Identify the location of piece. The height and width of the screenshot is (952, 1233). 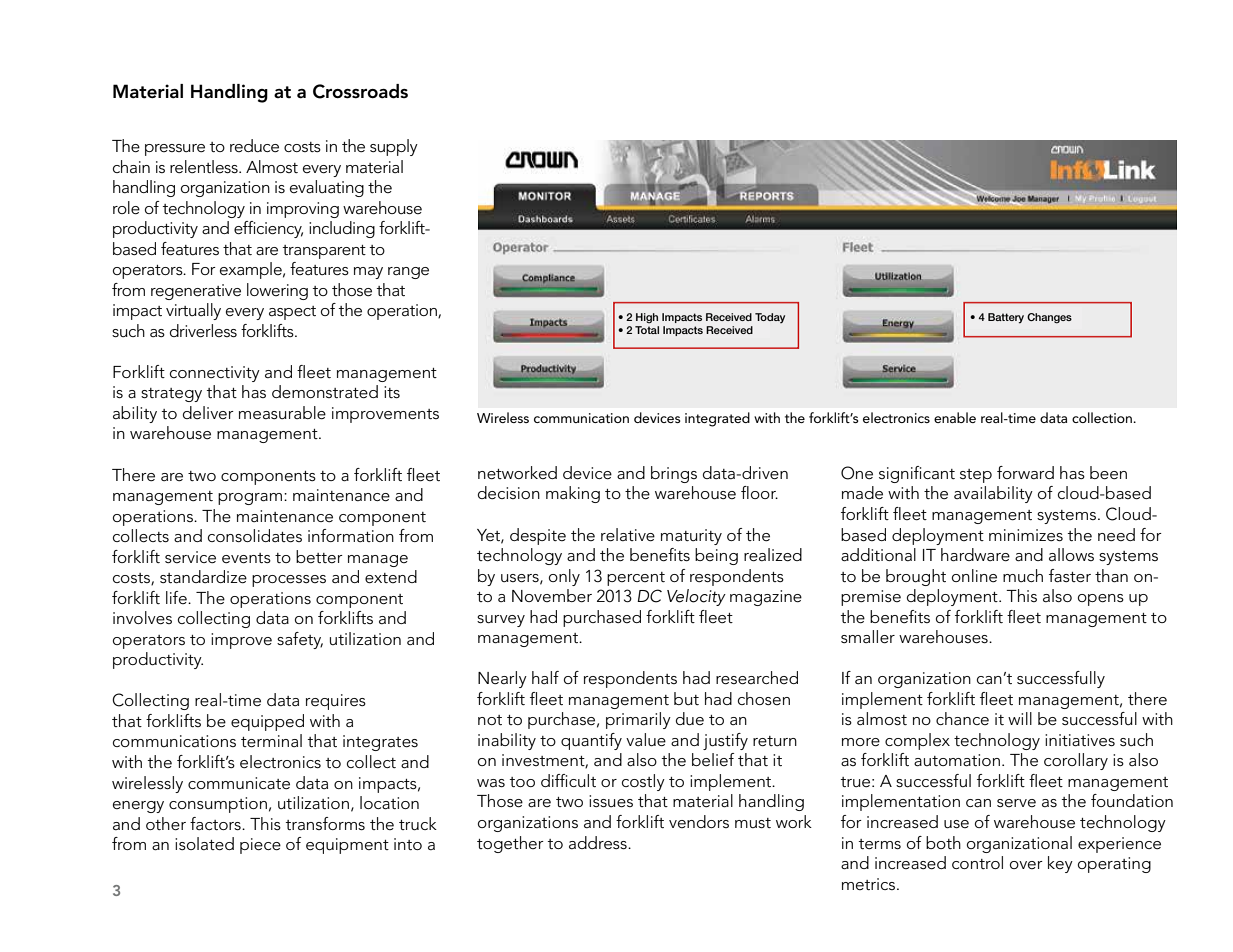
(260, 846).
